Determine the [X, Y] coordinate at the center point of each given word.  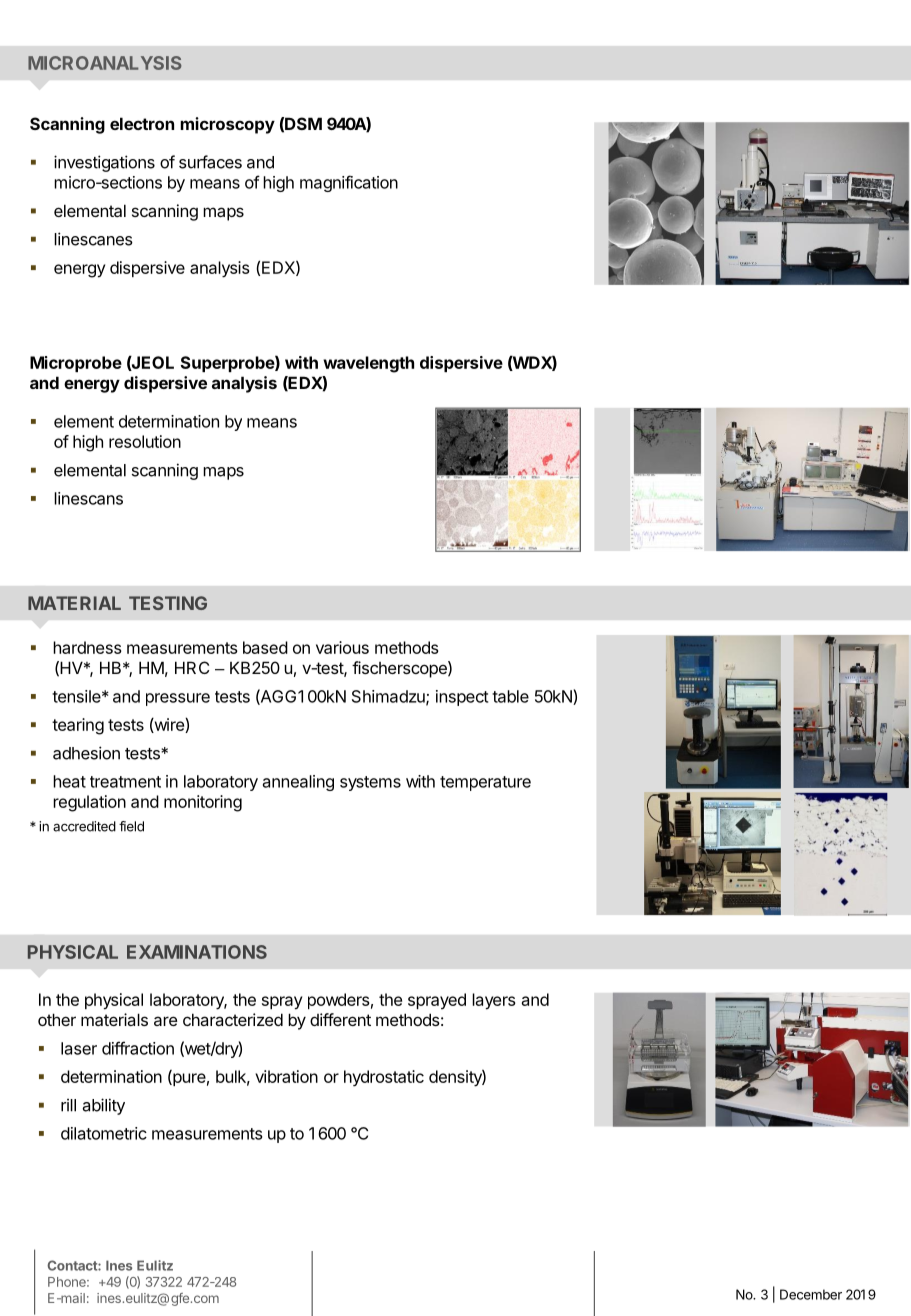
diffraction [138, 1048]
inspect [462, 698]
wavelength [368, 364]
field [131, 826]
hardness [87, 647]
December [811, 1294]
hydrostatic [384, 1078]
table [510, 696]
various [342, 647]
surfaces [210, 162]
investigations [104, 163]
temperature [485, 783]
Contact [73, 1265]
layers [494, 1001]
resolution [145, 441]
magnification [349, 183]
